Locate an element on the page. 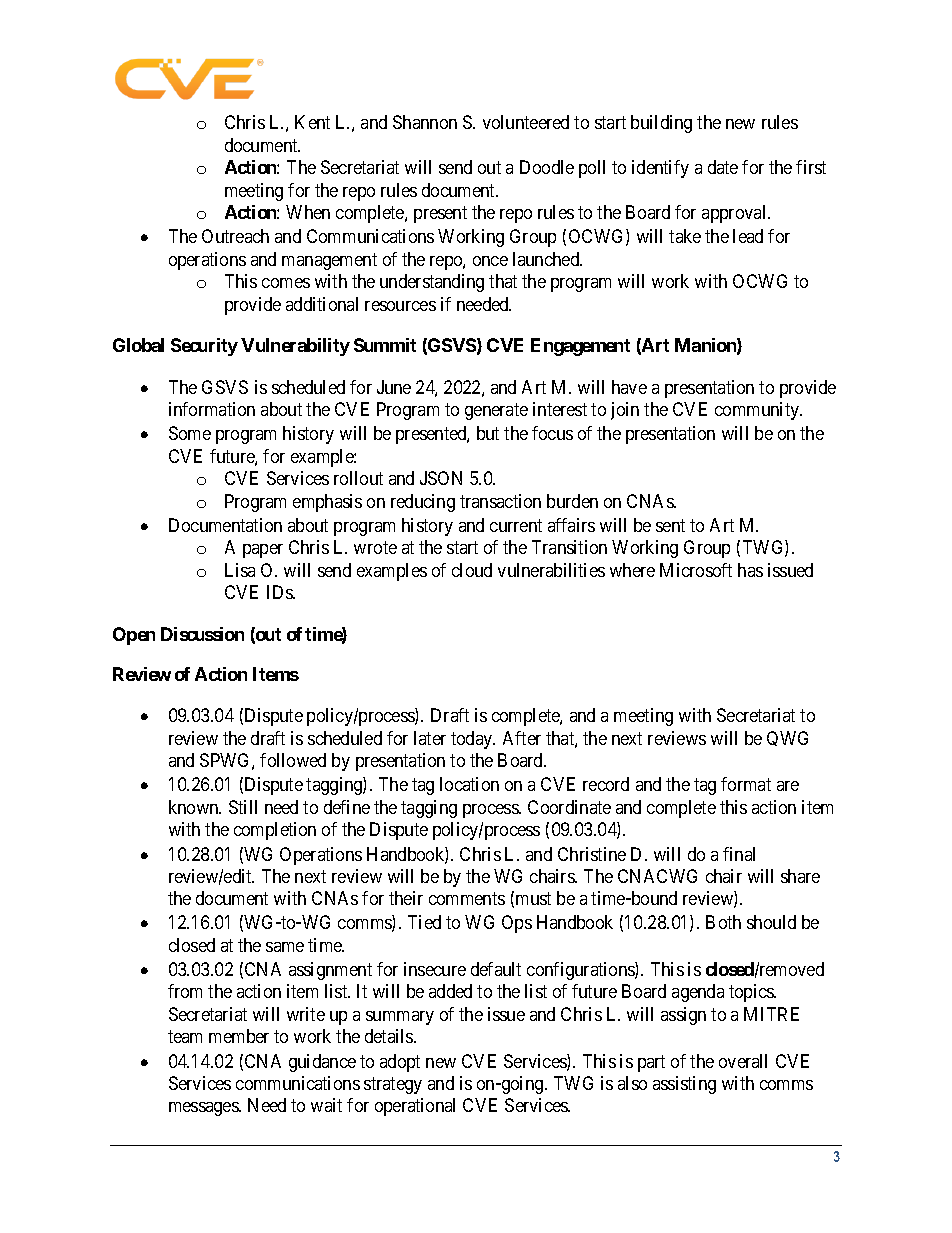 Image resolution: width=952 pixels, height=1233 pixels. Security is located at coordinates (204, 347).
